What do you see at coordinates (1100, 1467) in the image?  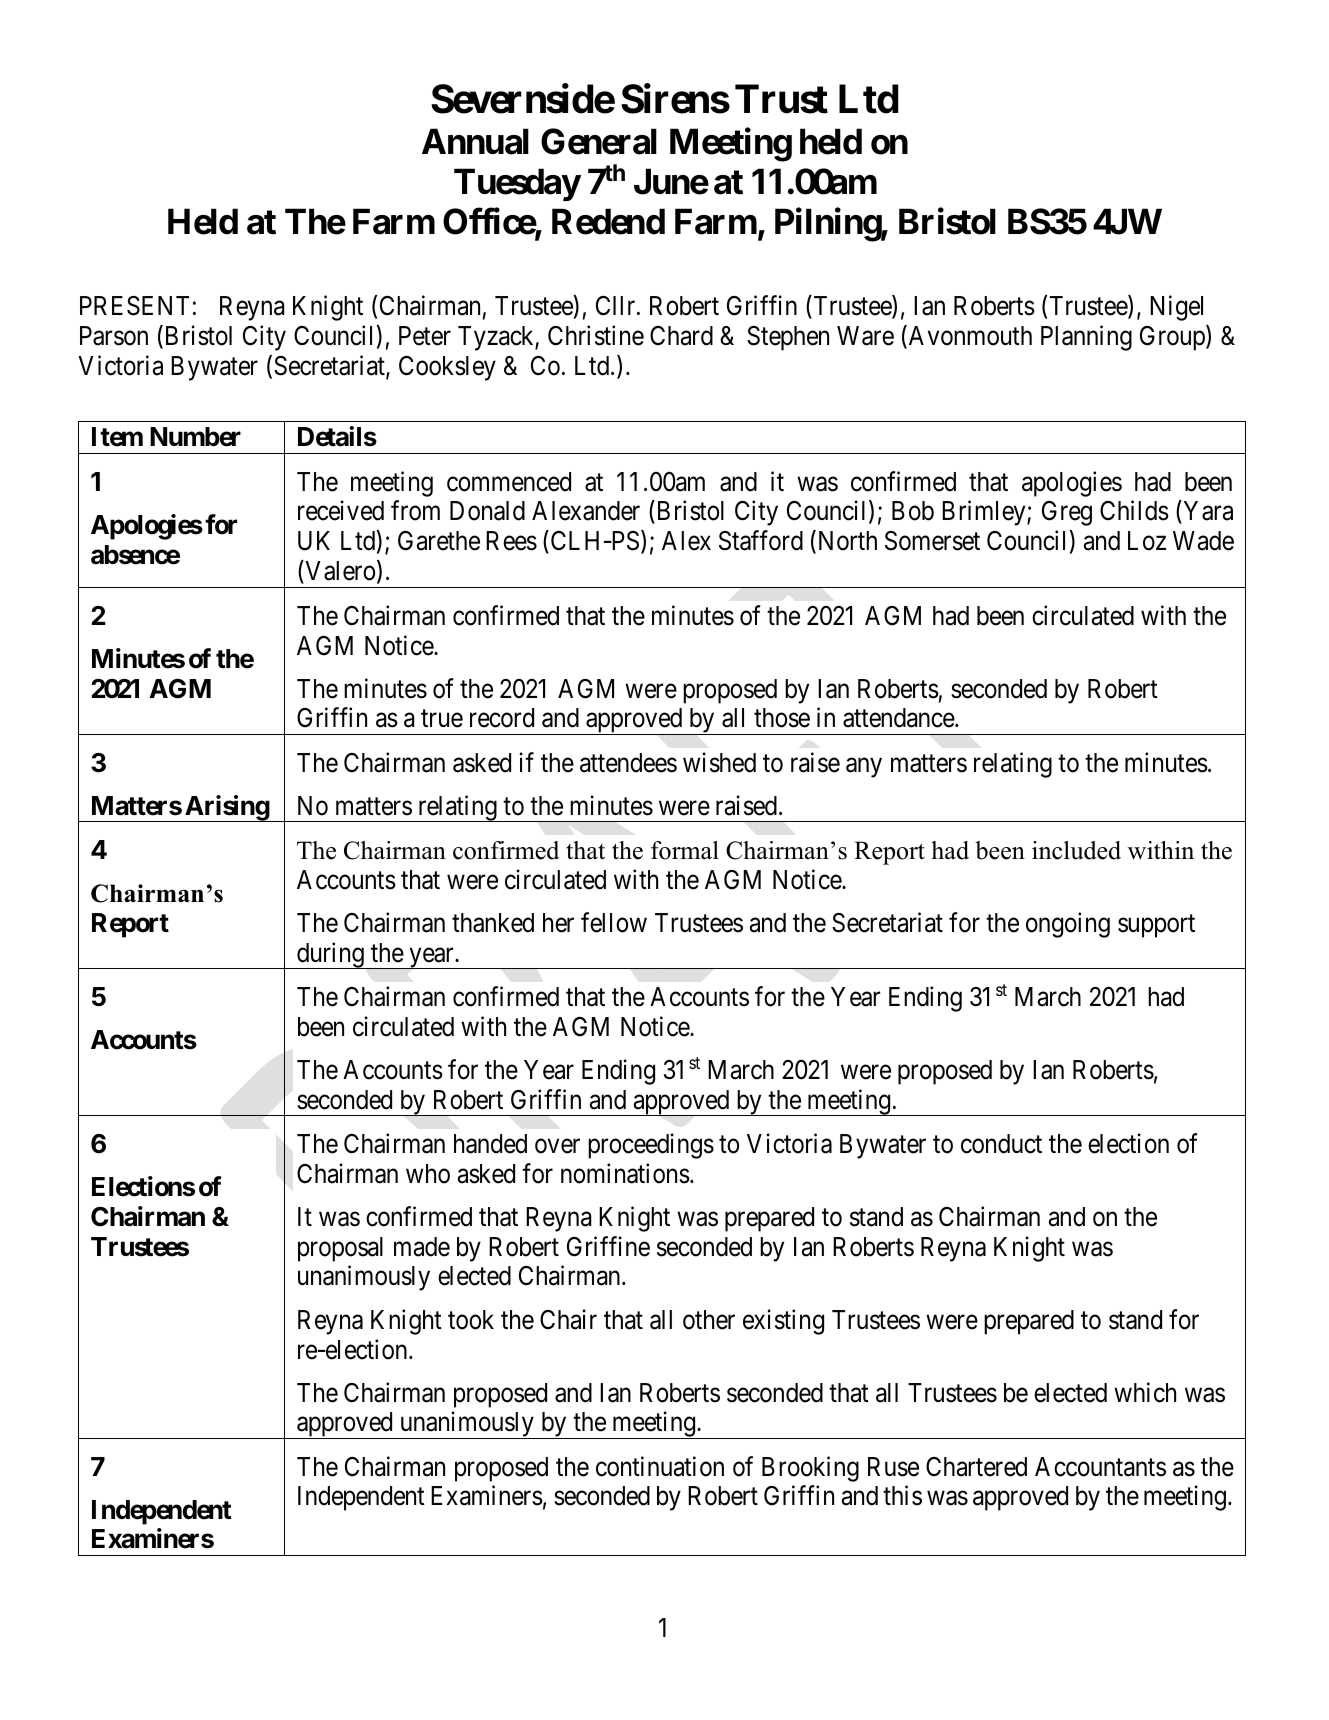 I see `Accountants` at bounding box center [1100, 1467].
